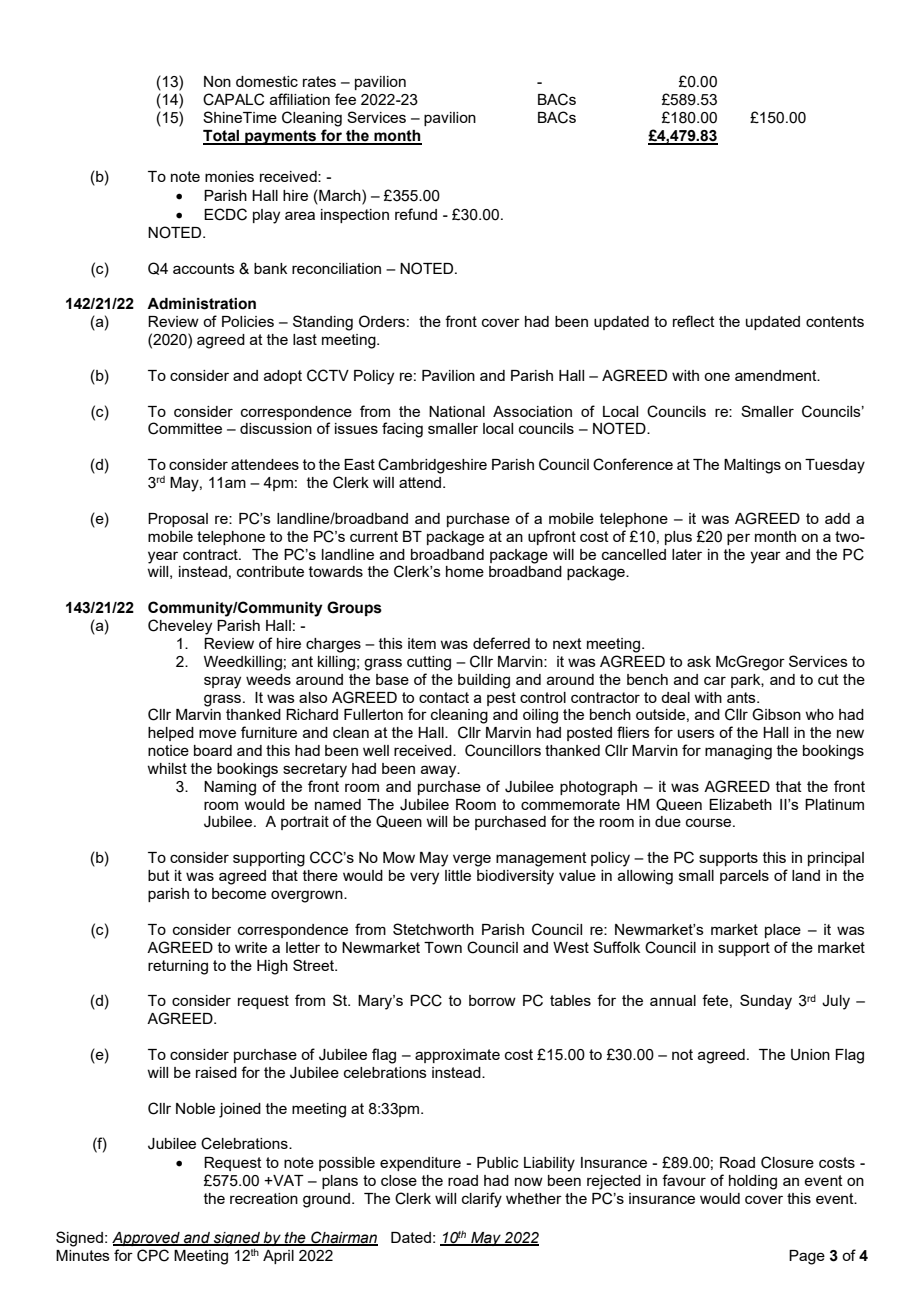 This screenshot has width=924, height=1308. Describe the element at coordinates (715, 680) in the screenshot. I see `car` at that location.
